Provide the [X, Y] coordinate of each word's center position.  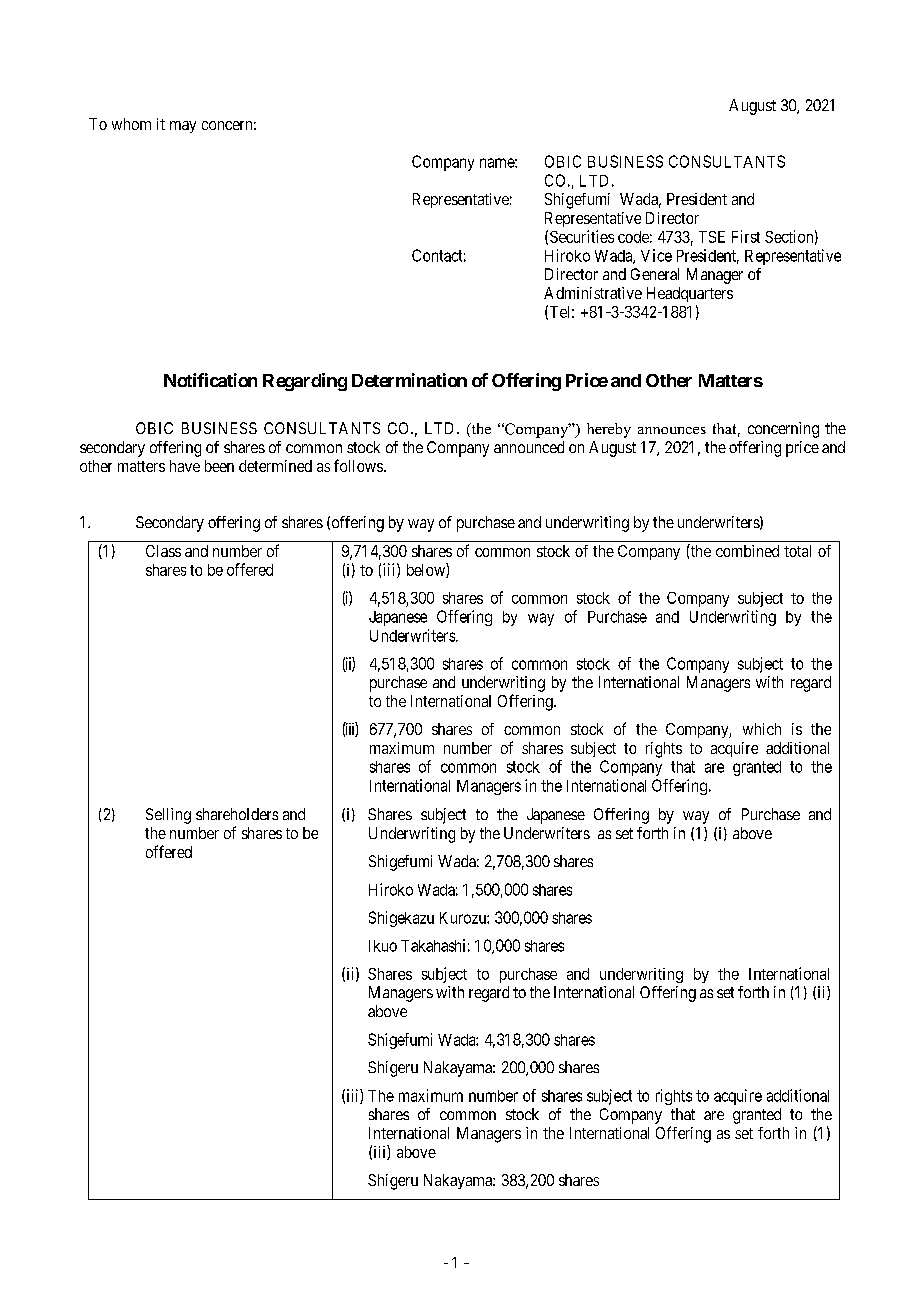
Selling [168, 816]
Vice [656, 255]
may [183, 127]
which [762, 729]
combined [747, 551]
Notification [210, 380]
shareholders [237, 814]
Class [163, 551]
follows [359, 465]
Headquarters [690, 294]
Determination [409, 380]
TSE [712, 237]
